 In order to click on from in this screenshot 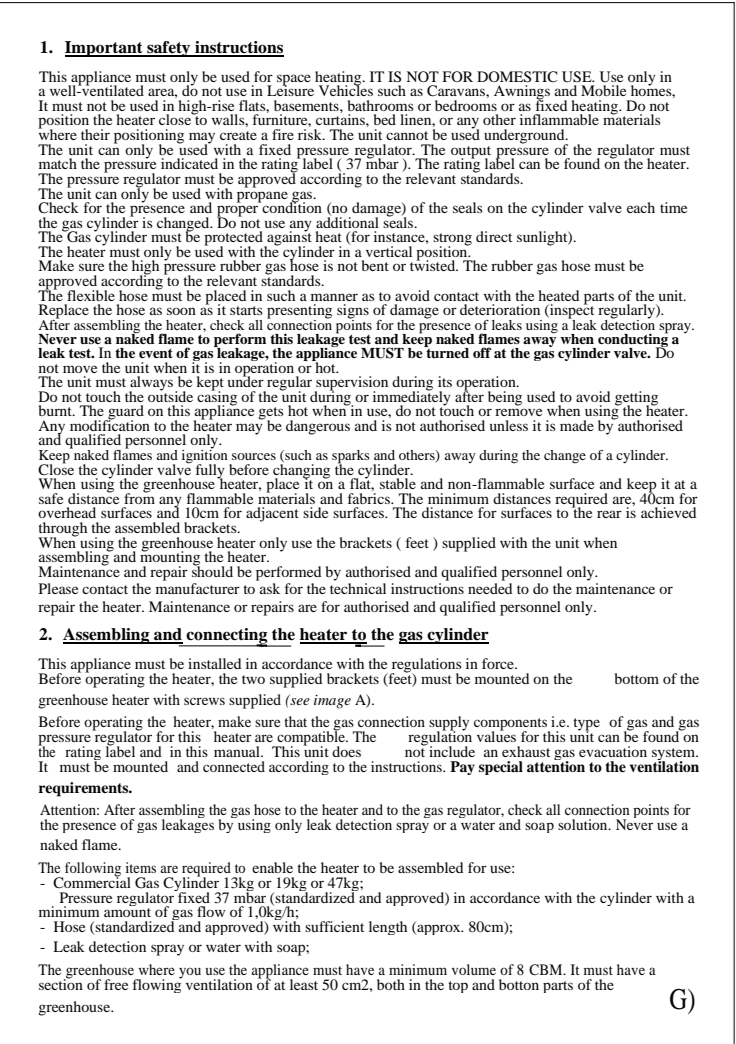, I will do `click(139, 497)`.
